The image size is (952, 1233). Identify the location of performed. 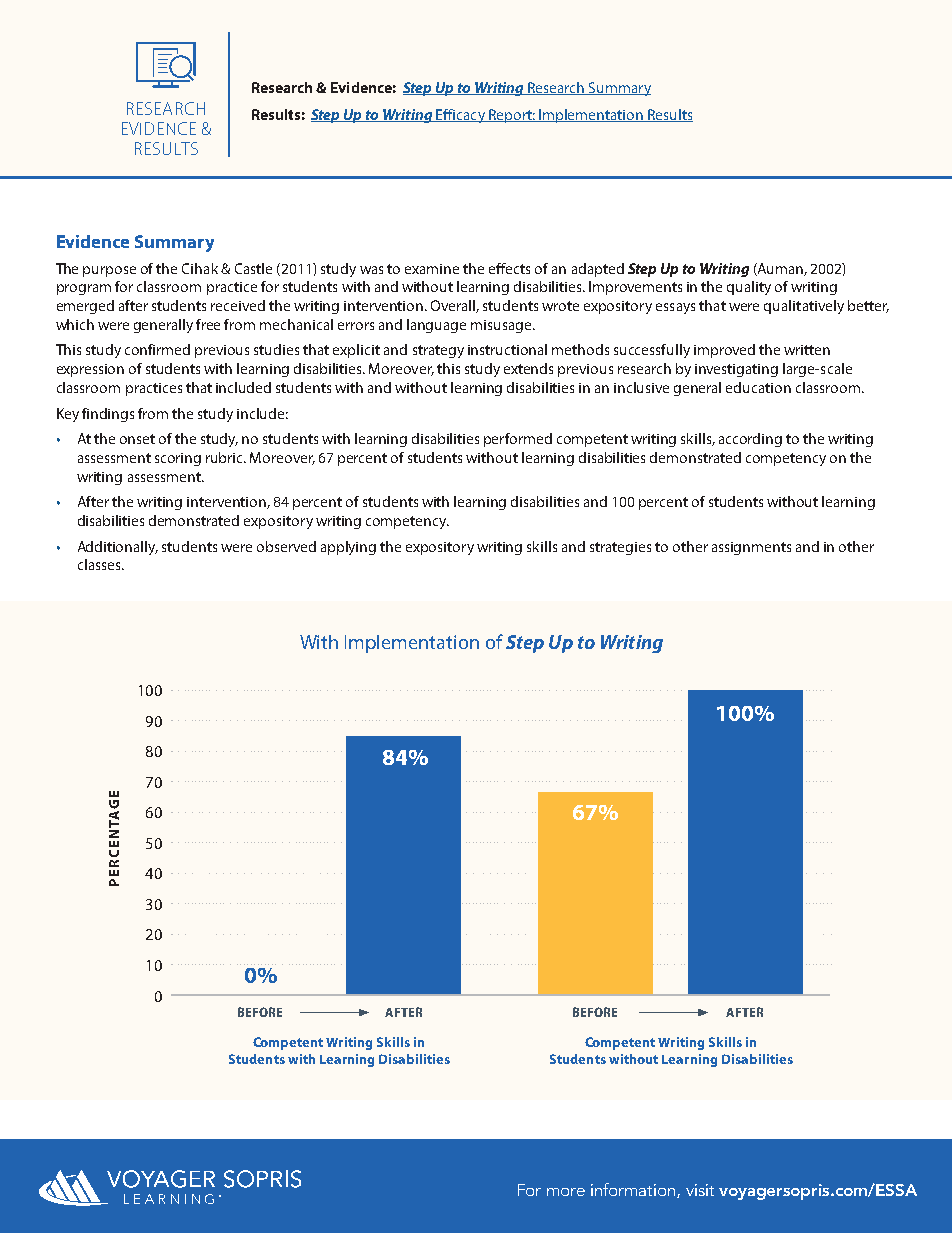
(518, 440).
